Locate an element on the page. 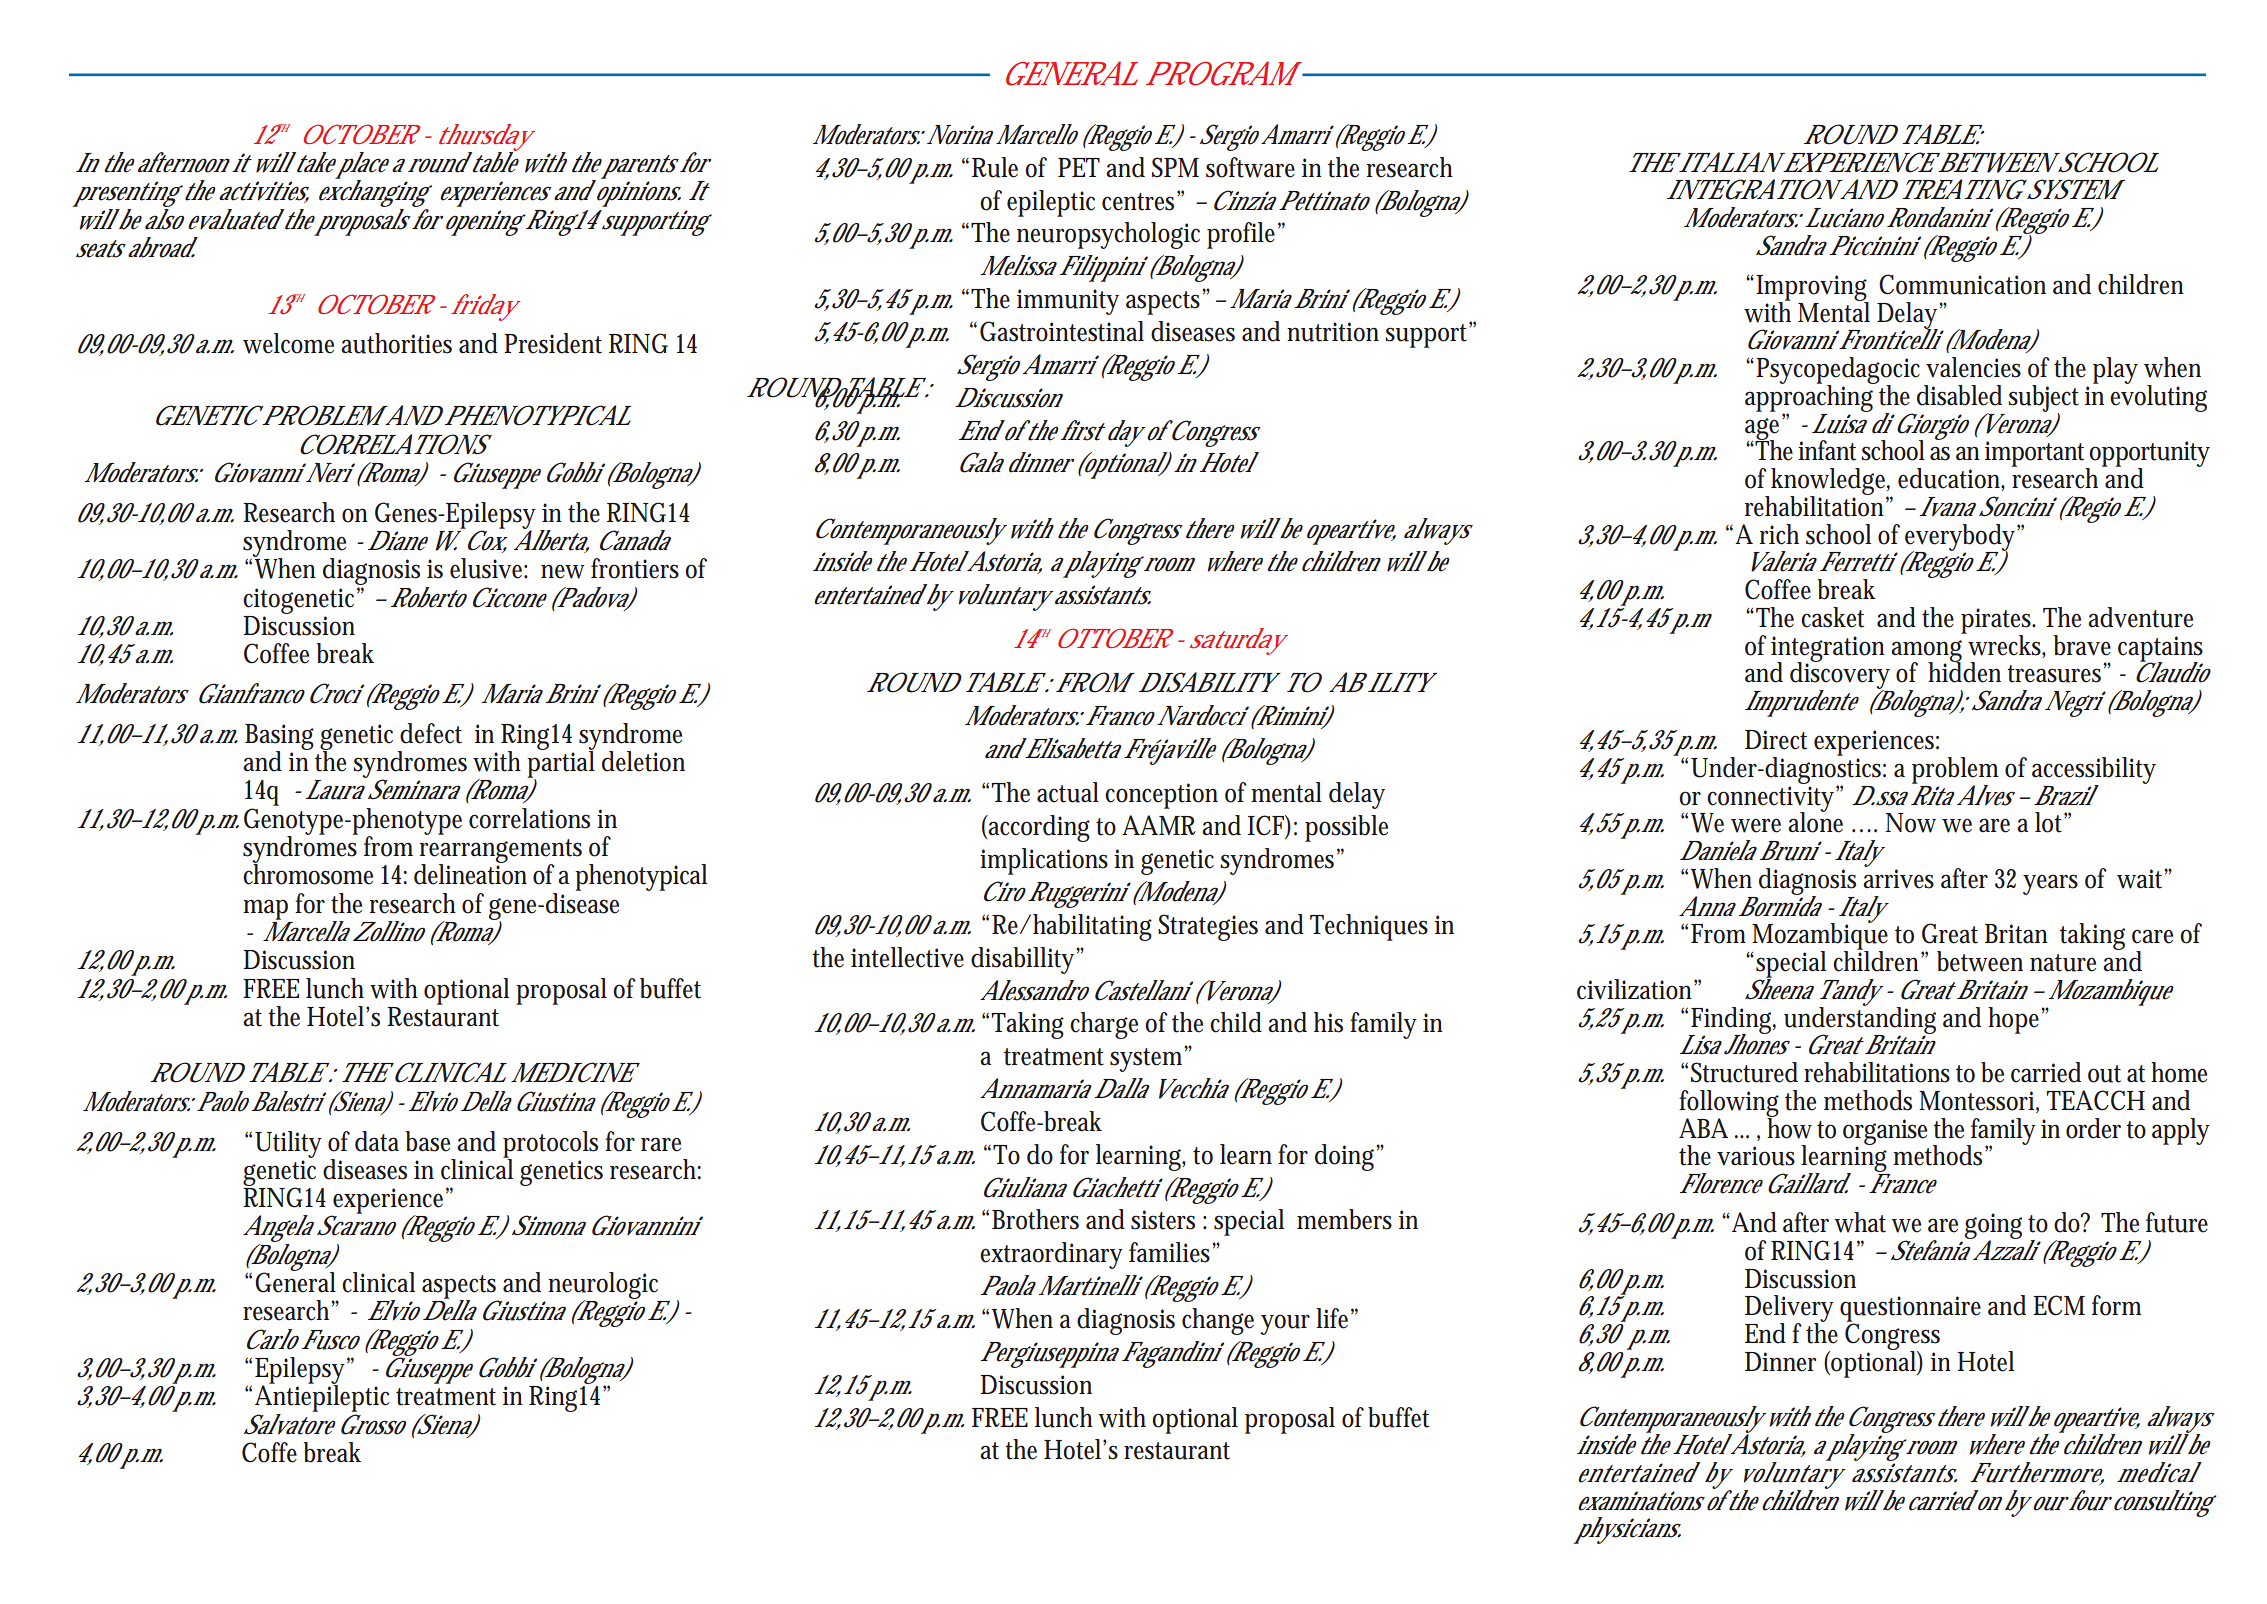 This image has height=1604, width=2267. alone is located at coordinates (1815, 821).
